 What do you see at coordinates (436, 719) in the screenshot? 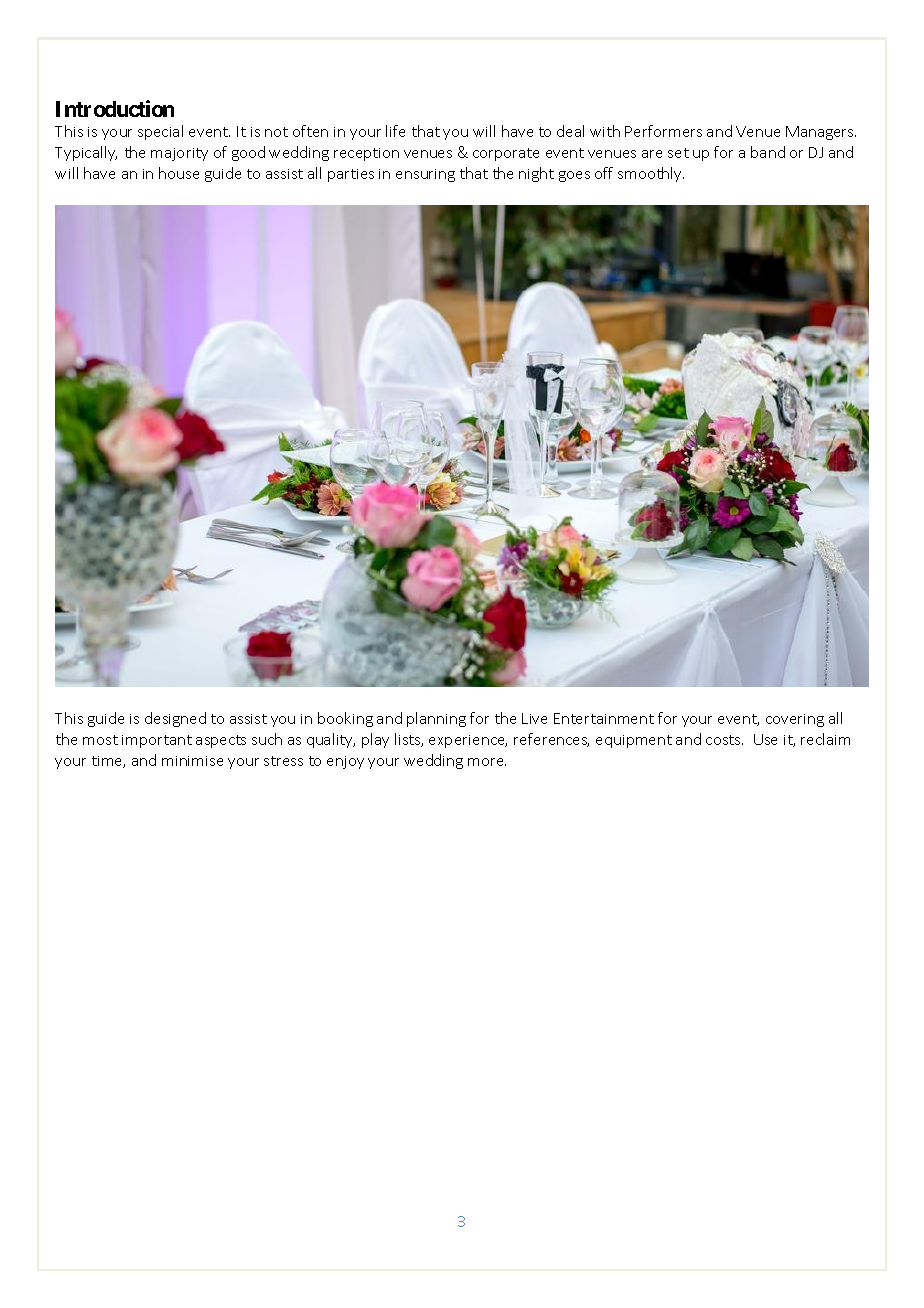
I see `planning` at bounding box center [436, 719].
